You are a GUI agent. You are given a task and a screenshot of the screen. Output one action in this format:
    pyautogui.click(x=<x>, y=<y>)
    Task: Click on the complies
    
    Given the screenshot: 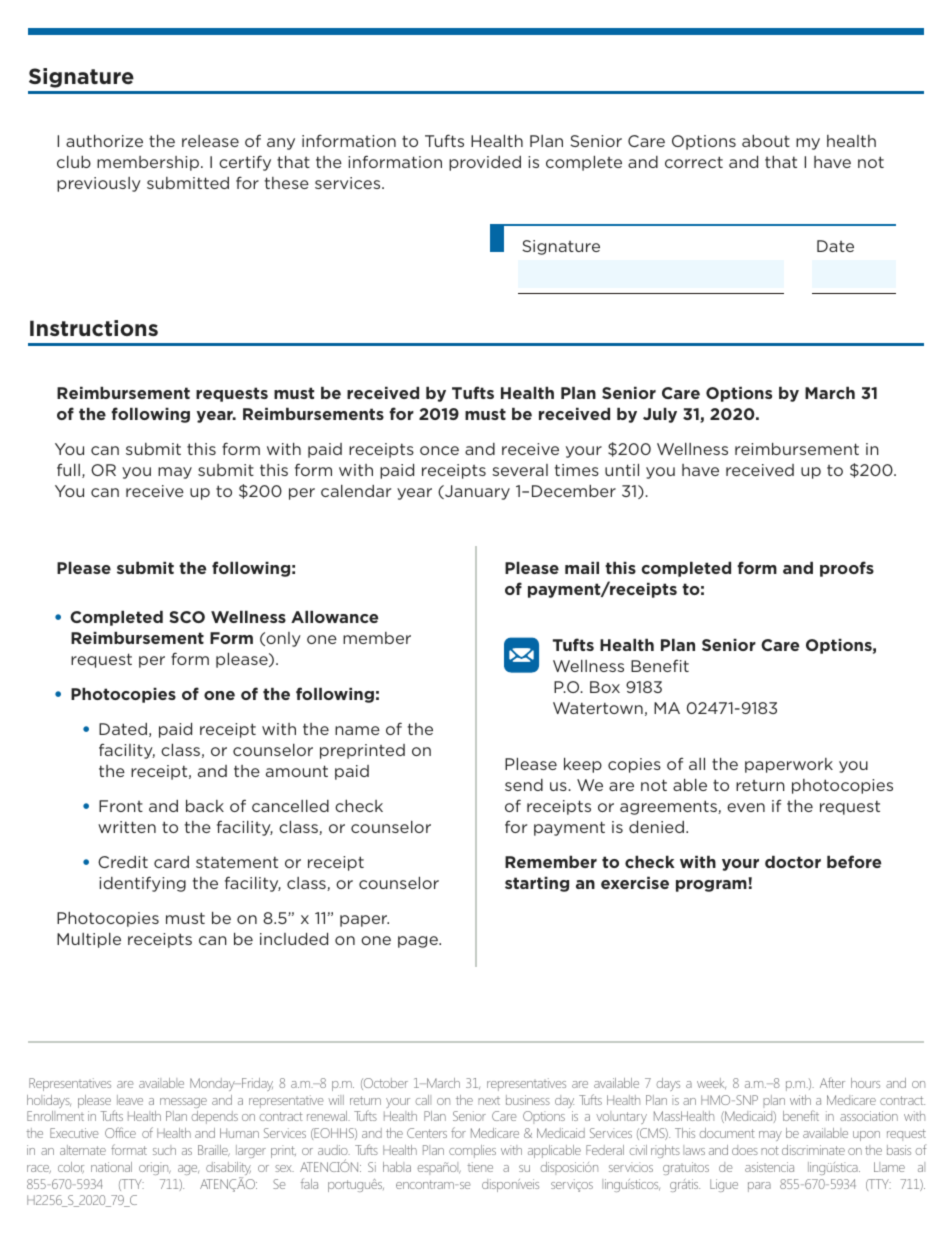 What is the action you would take?
    pyautogui.click(x=472, y=1151)
